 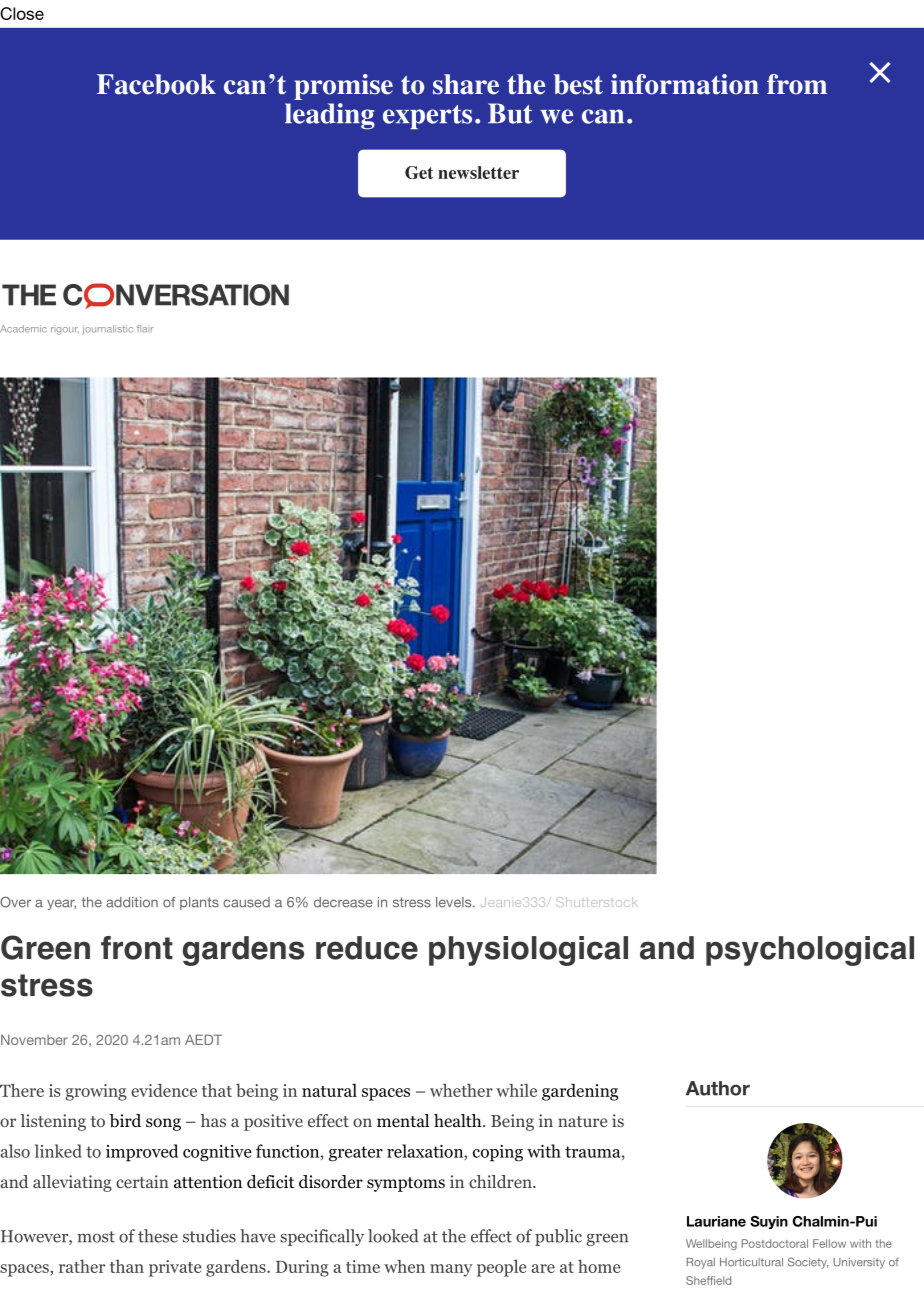 I want to click on most, so click(x=96, y=1237).
